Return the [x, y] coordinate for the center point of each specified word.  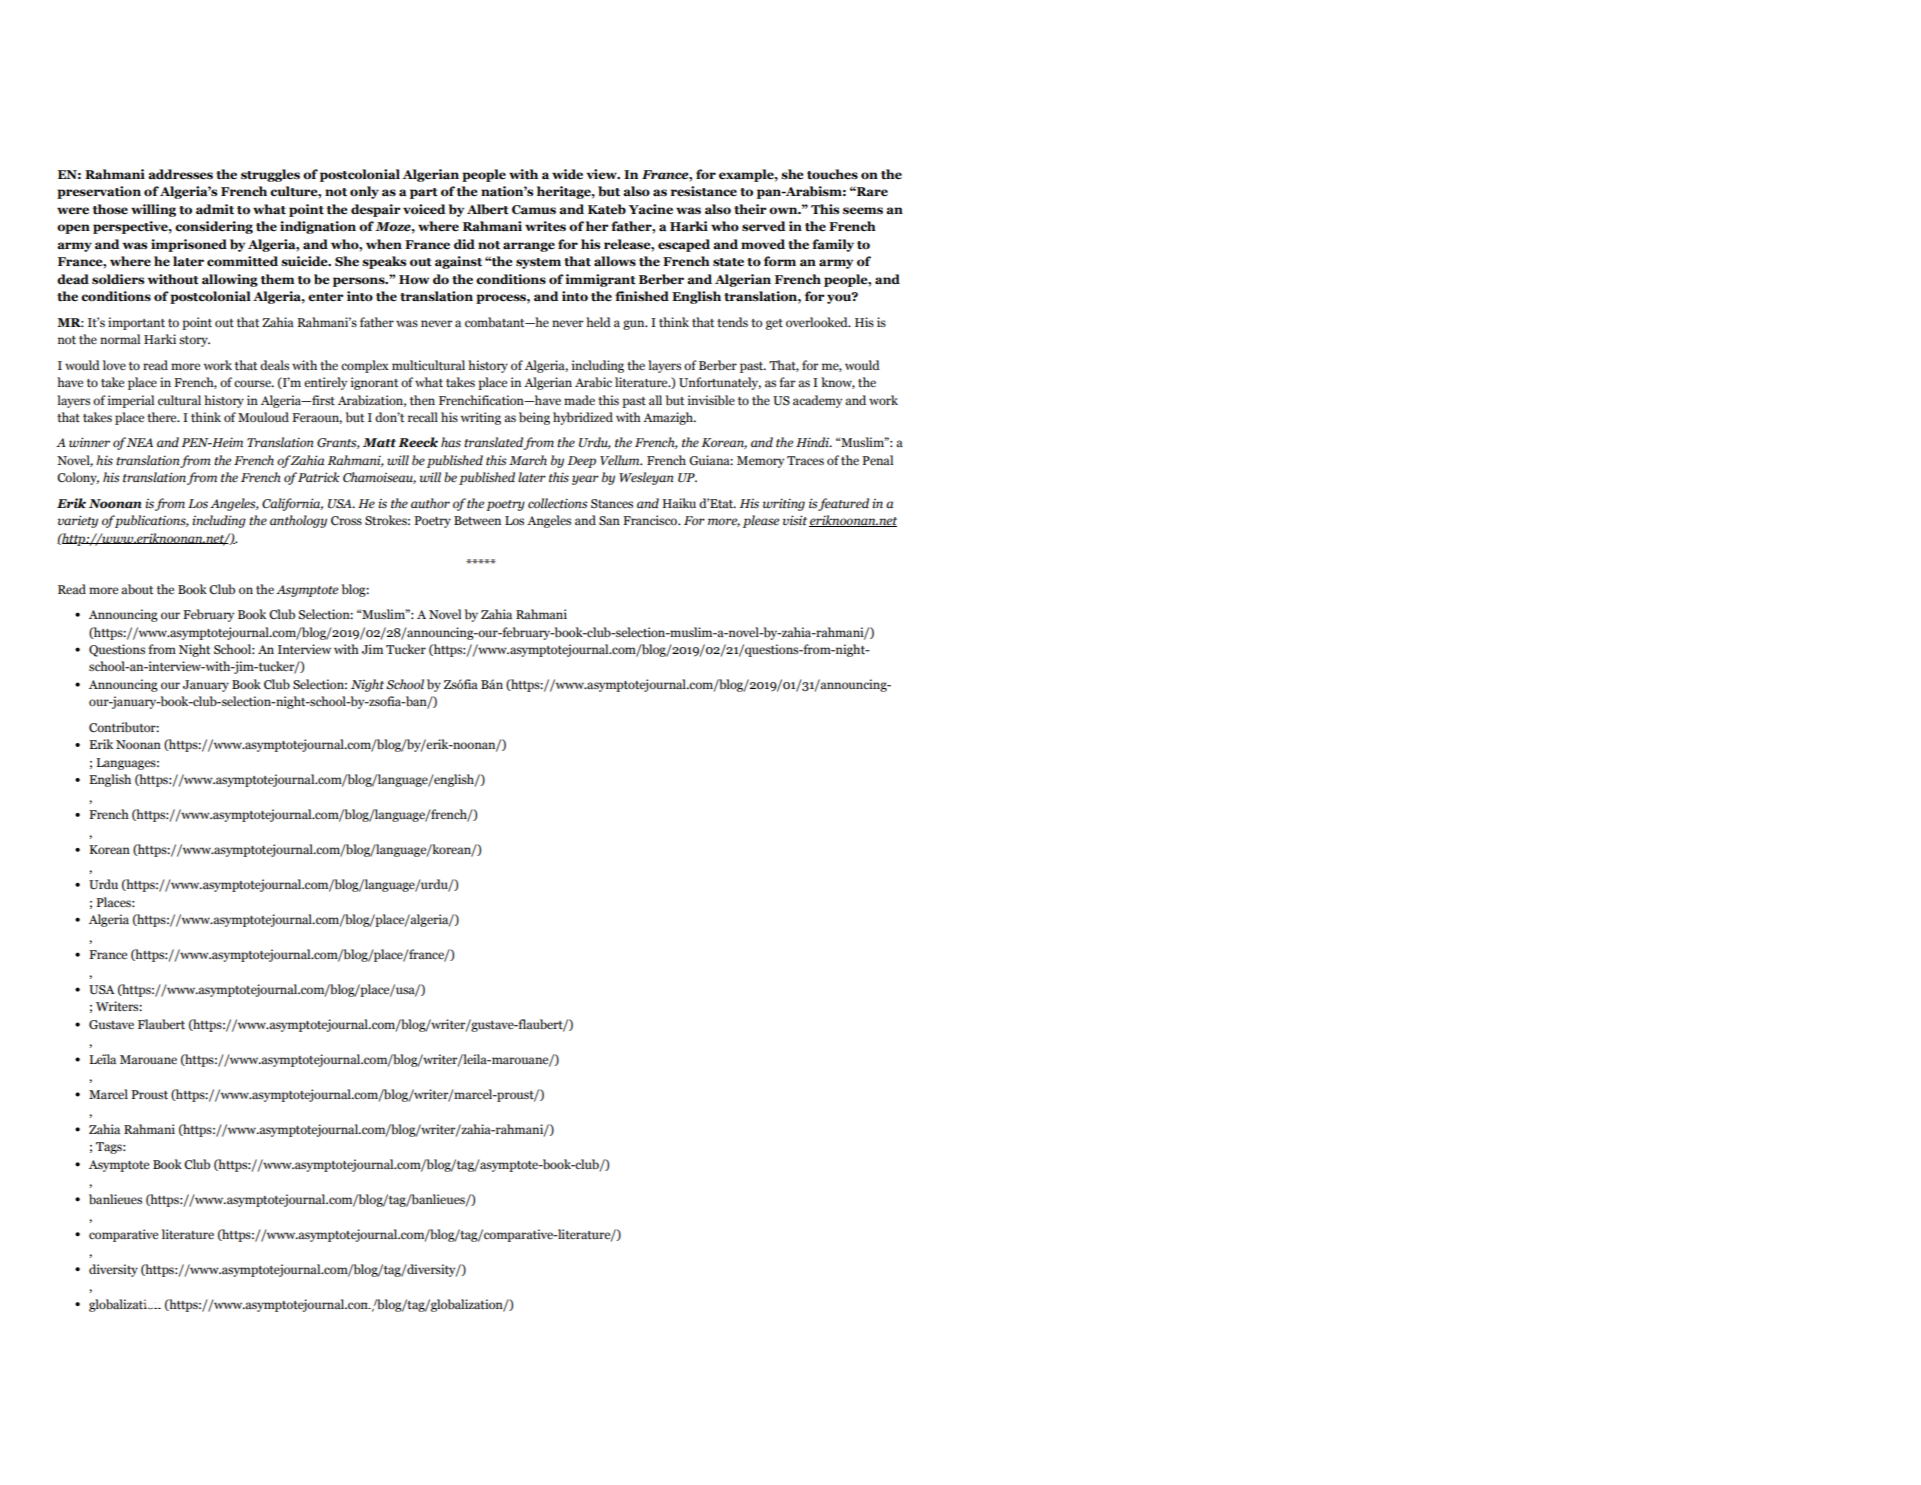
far [787, 382]
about [137, 589]
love [114, 365]
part [424, 193]
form [780, 261]
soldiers [118, 279]
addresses [180, 174]
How [414, 280]
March [528, 460]
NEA [139, 442]
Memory [760, 462]
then [422, 400]
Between [477, 521]
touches [832, 174]
